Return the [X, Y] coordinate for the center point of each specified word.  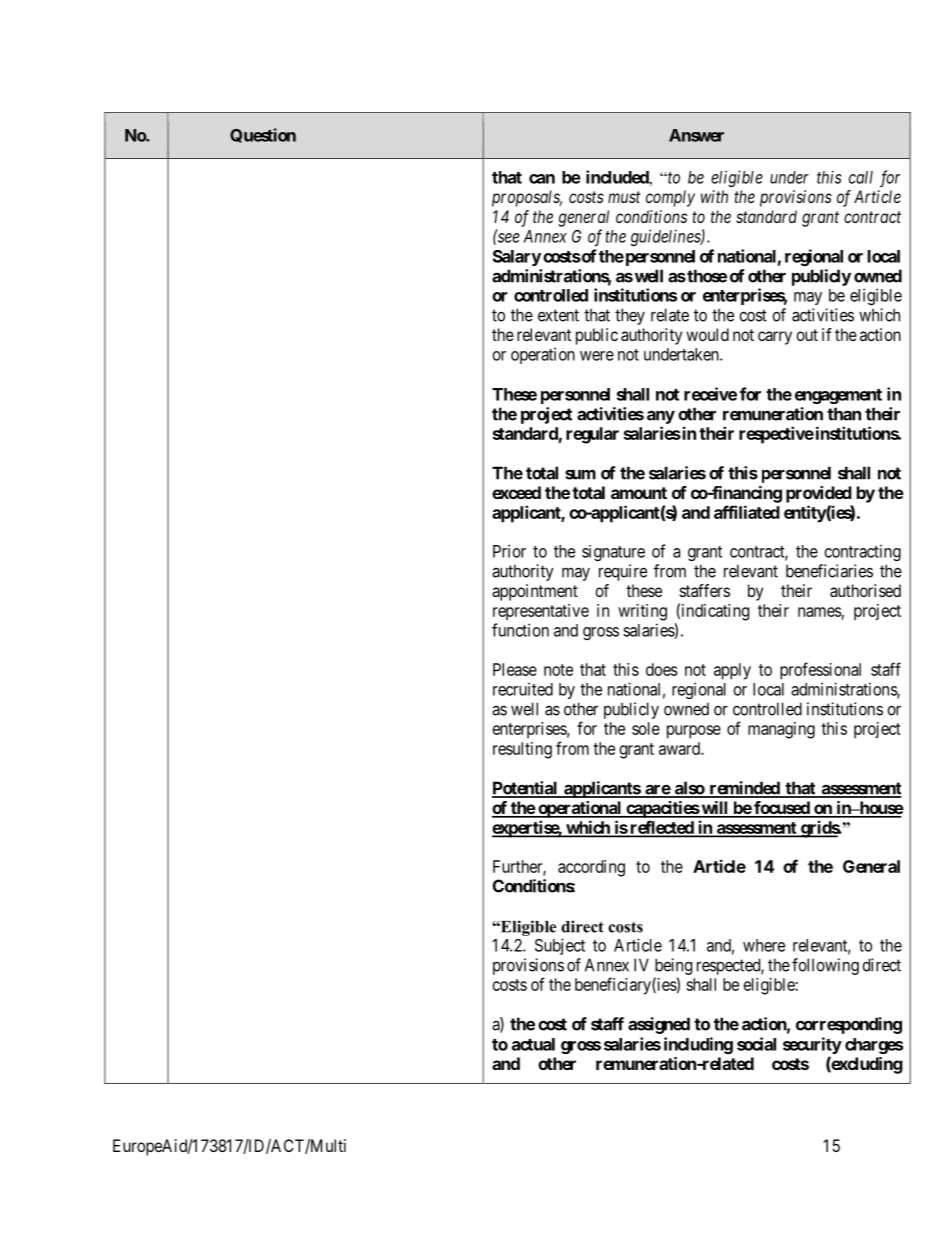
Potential [526, 789]
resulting [522, 750]
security [812, 1045]
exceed [516, 492]
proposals [527, 198]
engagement [838, 396]
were [597, 356]
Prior [509, 551]
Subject [560, 946]
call [861, 177]
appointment [535, 592]
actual [533, 1044]
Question [263, 135]
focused [782, 809]
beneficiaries [829, 571]
